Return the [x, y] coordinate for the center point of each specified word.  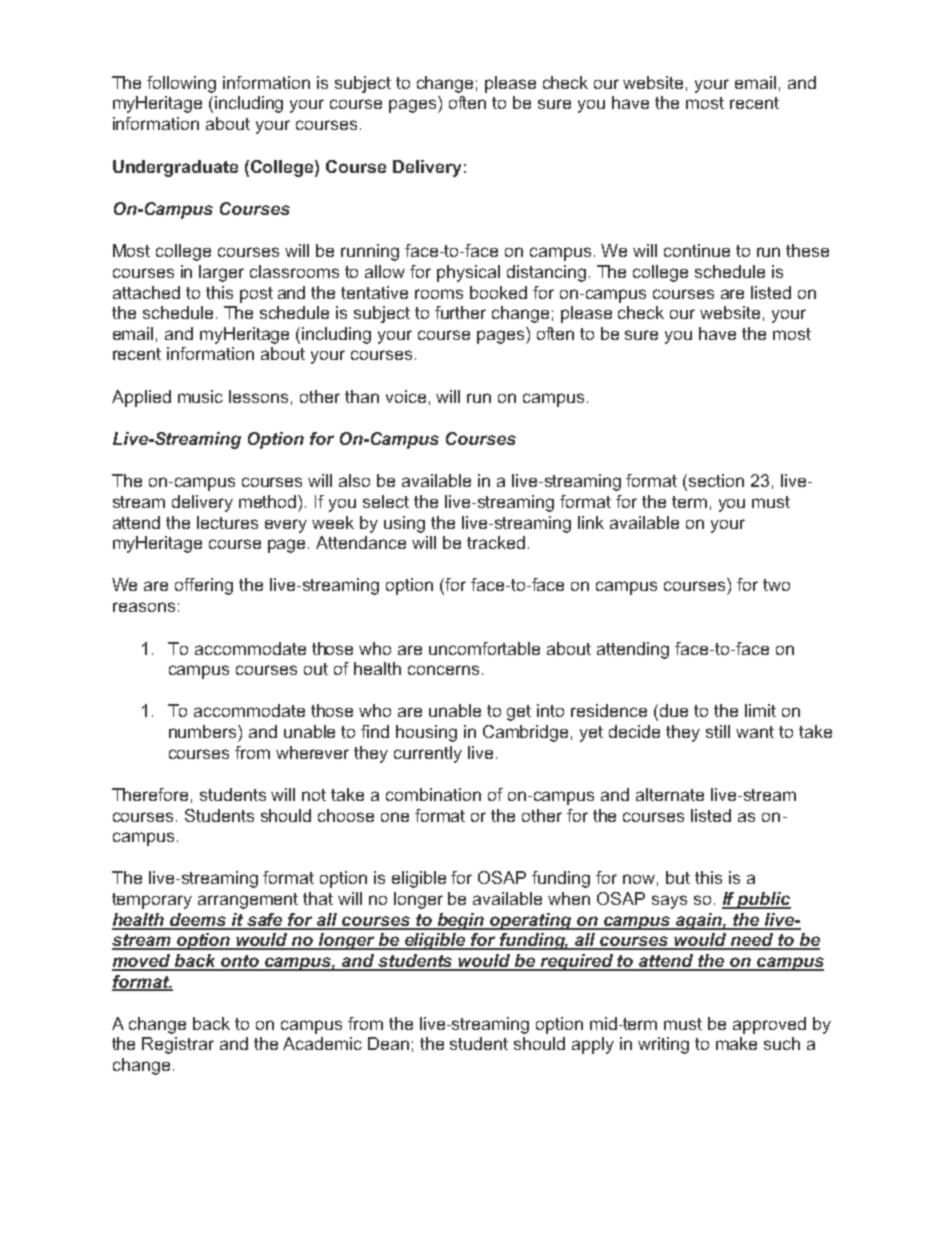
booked [498, 292]
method [269, 501]
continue [697, 250]
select [386, 501]
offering [204, 586]
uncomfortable [484, 648]
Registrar [178, 1045]
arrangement [248, 901]
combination [433, 794]
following [181, 84]
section [716, 480]
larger [221, 273]
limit [760, 710]
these [807, 250]
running [370, 252]
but [678, 877]
